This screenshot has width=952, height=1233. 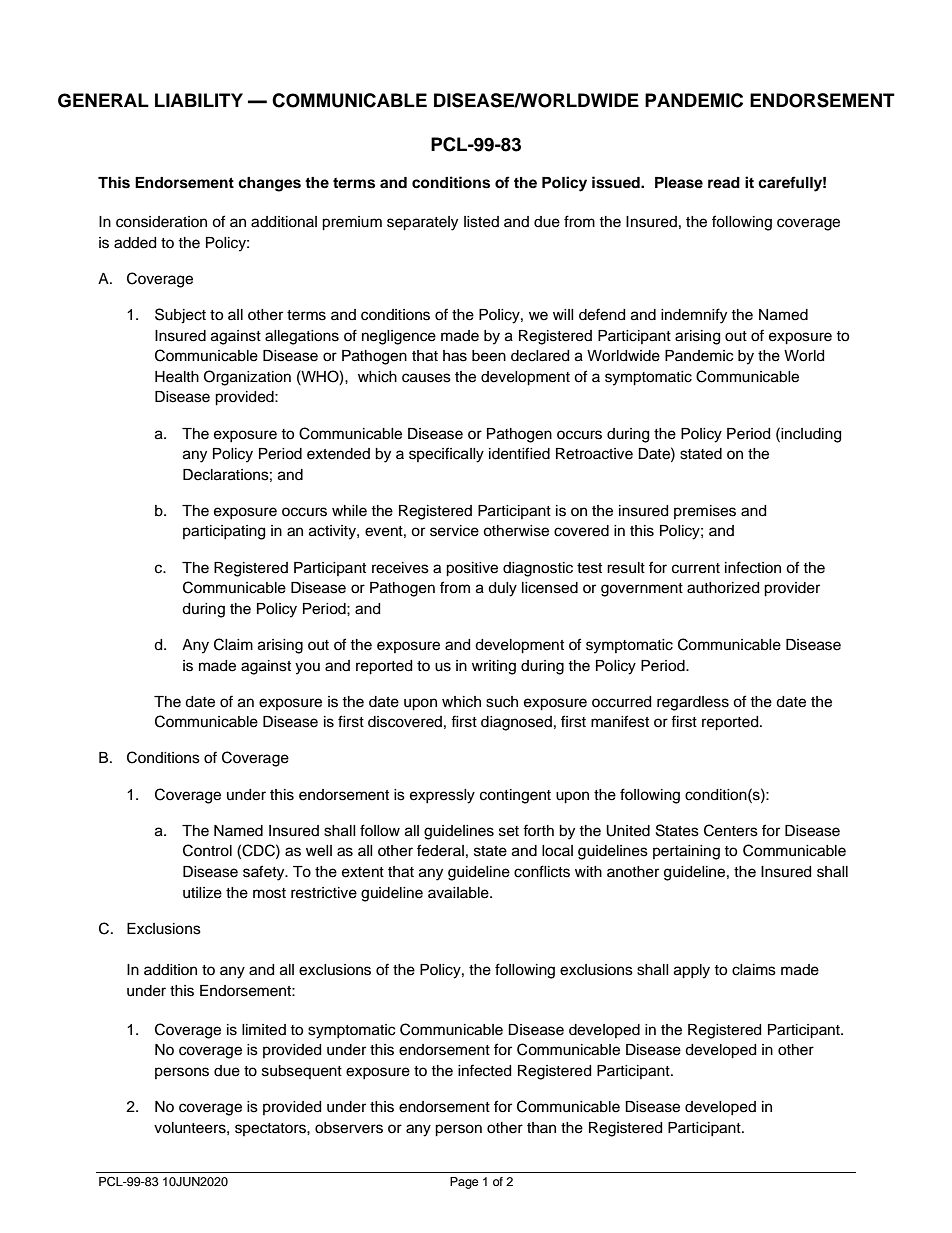 I want to click on writing, so click(x=494, y=667).
